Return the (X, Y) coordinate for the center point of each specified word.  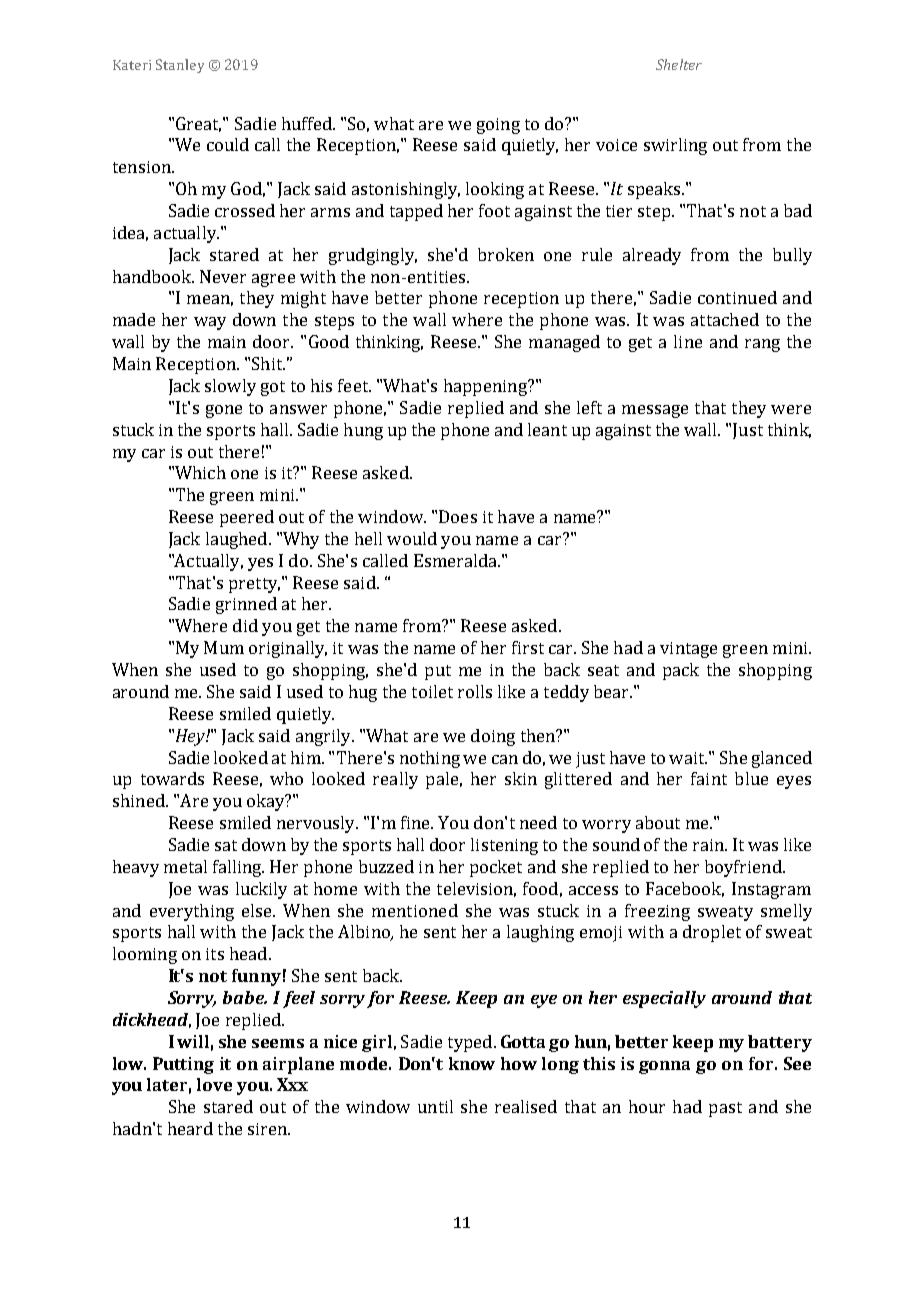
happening (486, 387)
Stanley (180, 66)
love (214, 1084)
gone (224, 411)
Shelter (679, 64)
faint (709, 778)
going (498, 126)
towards (172, 778)
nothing (430, 759)
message (655, 411)
